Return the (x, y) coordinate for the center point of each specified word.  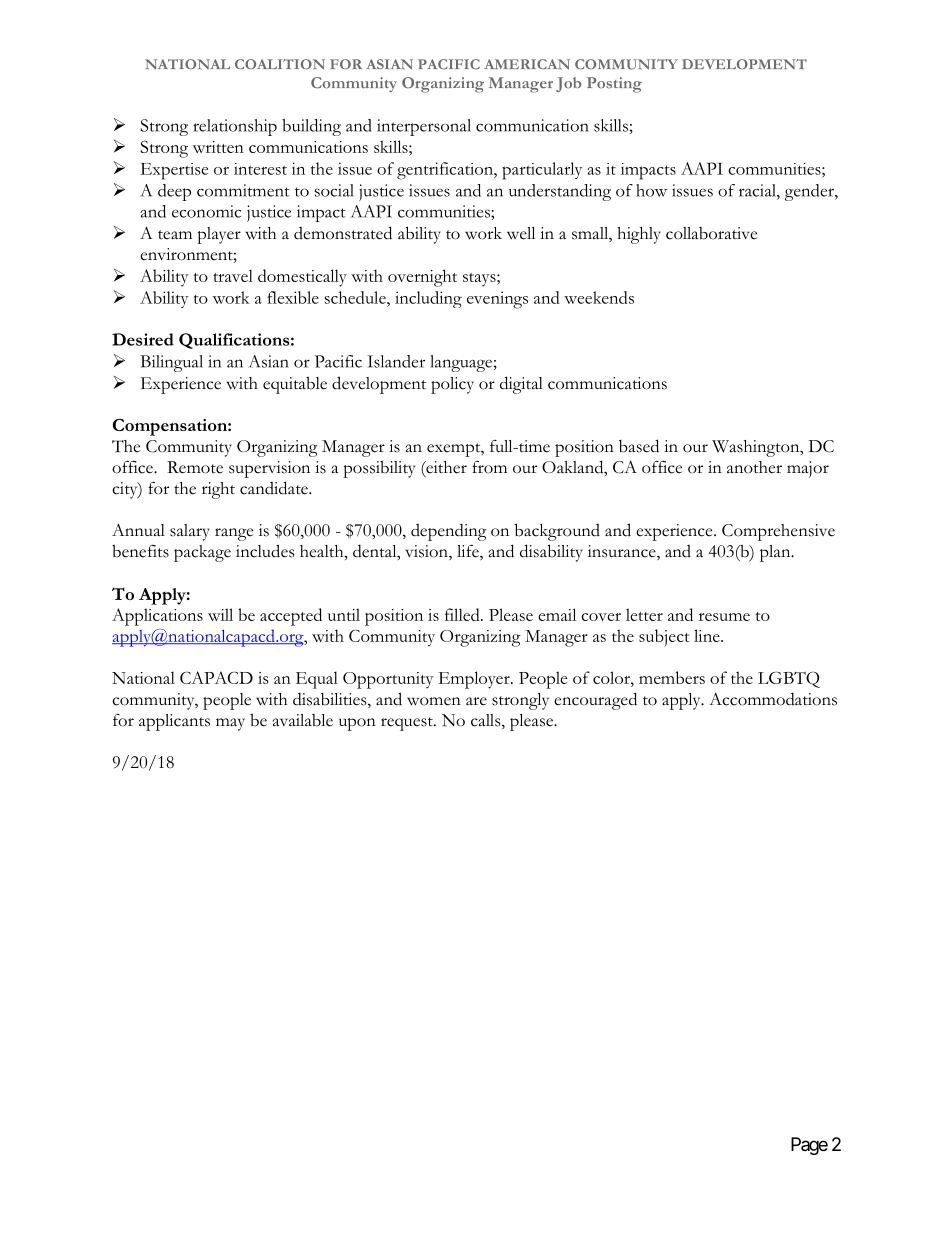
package (202, 553)
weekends (599, 297)
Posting (614, 85)
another (754, 467)
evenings (497, 300)
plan (776, 553)
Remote (195, 467)
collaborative (711, 233)
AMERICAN (527, 64)
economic (206, 211)
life (469, 552)
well (521, 233)
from (489, 467)
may (230, 724)
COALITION (280, 64)
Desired (143, 339)
